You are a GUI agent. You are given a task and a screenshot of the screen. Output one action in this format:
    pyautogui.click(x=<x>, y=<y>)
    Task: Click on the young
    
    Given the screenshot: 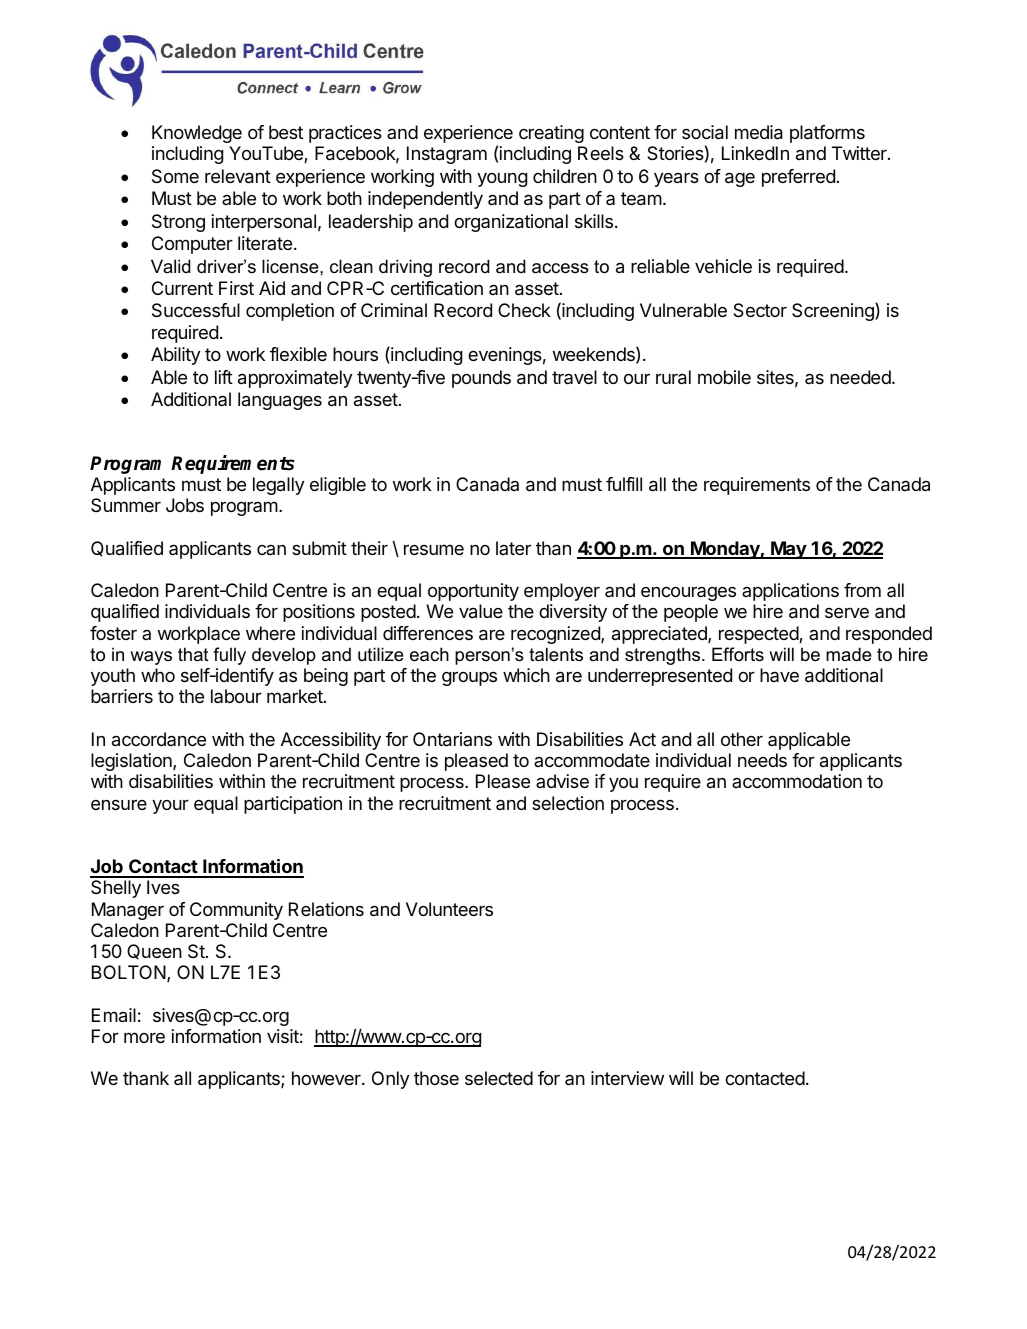 What is the action you would take?
    pyautogui.click(x=502, y=180)
